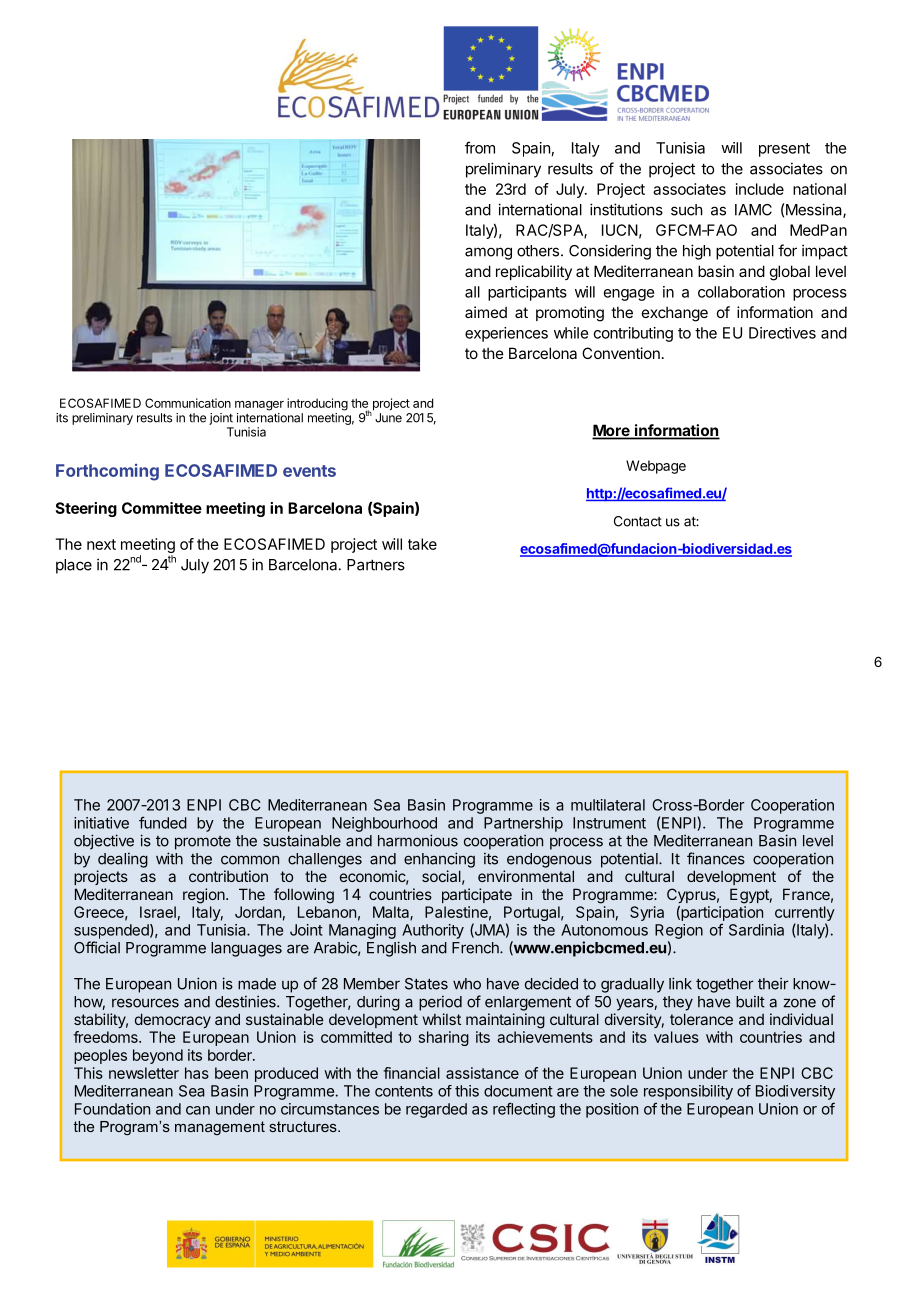  What do you see at coordinates (480, 147) in the page?
I see `from` at bounding box center [480, 147].
